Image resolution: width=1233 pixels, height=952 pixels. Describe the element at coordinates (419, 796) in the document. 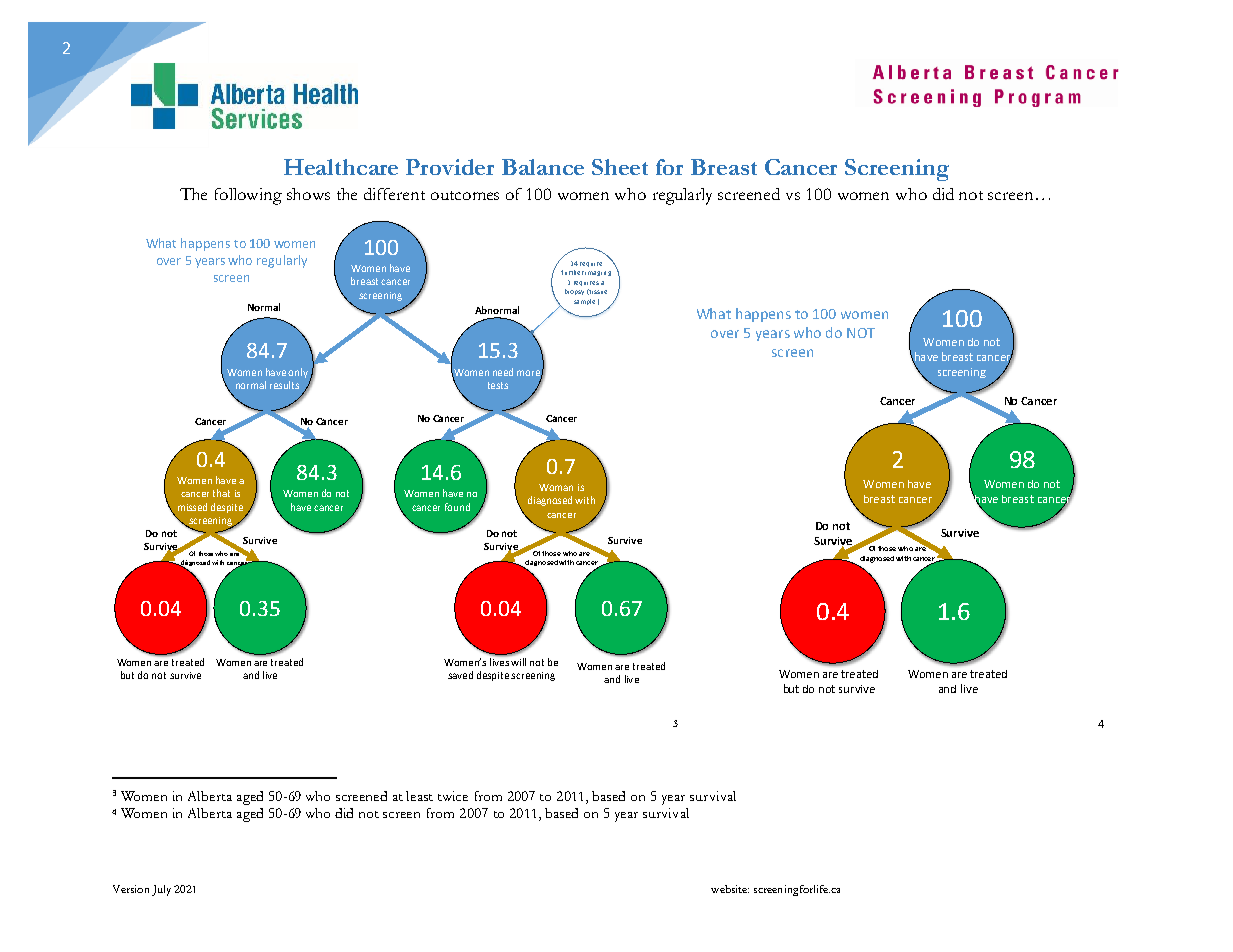

I see `least` at that location.
